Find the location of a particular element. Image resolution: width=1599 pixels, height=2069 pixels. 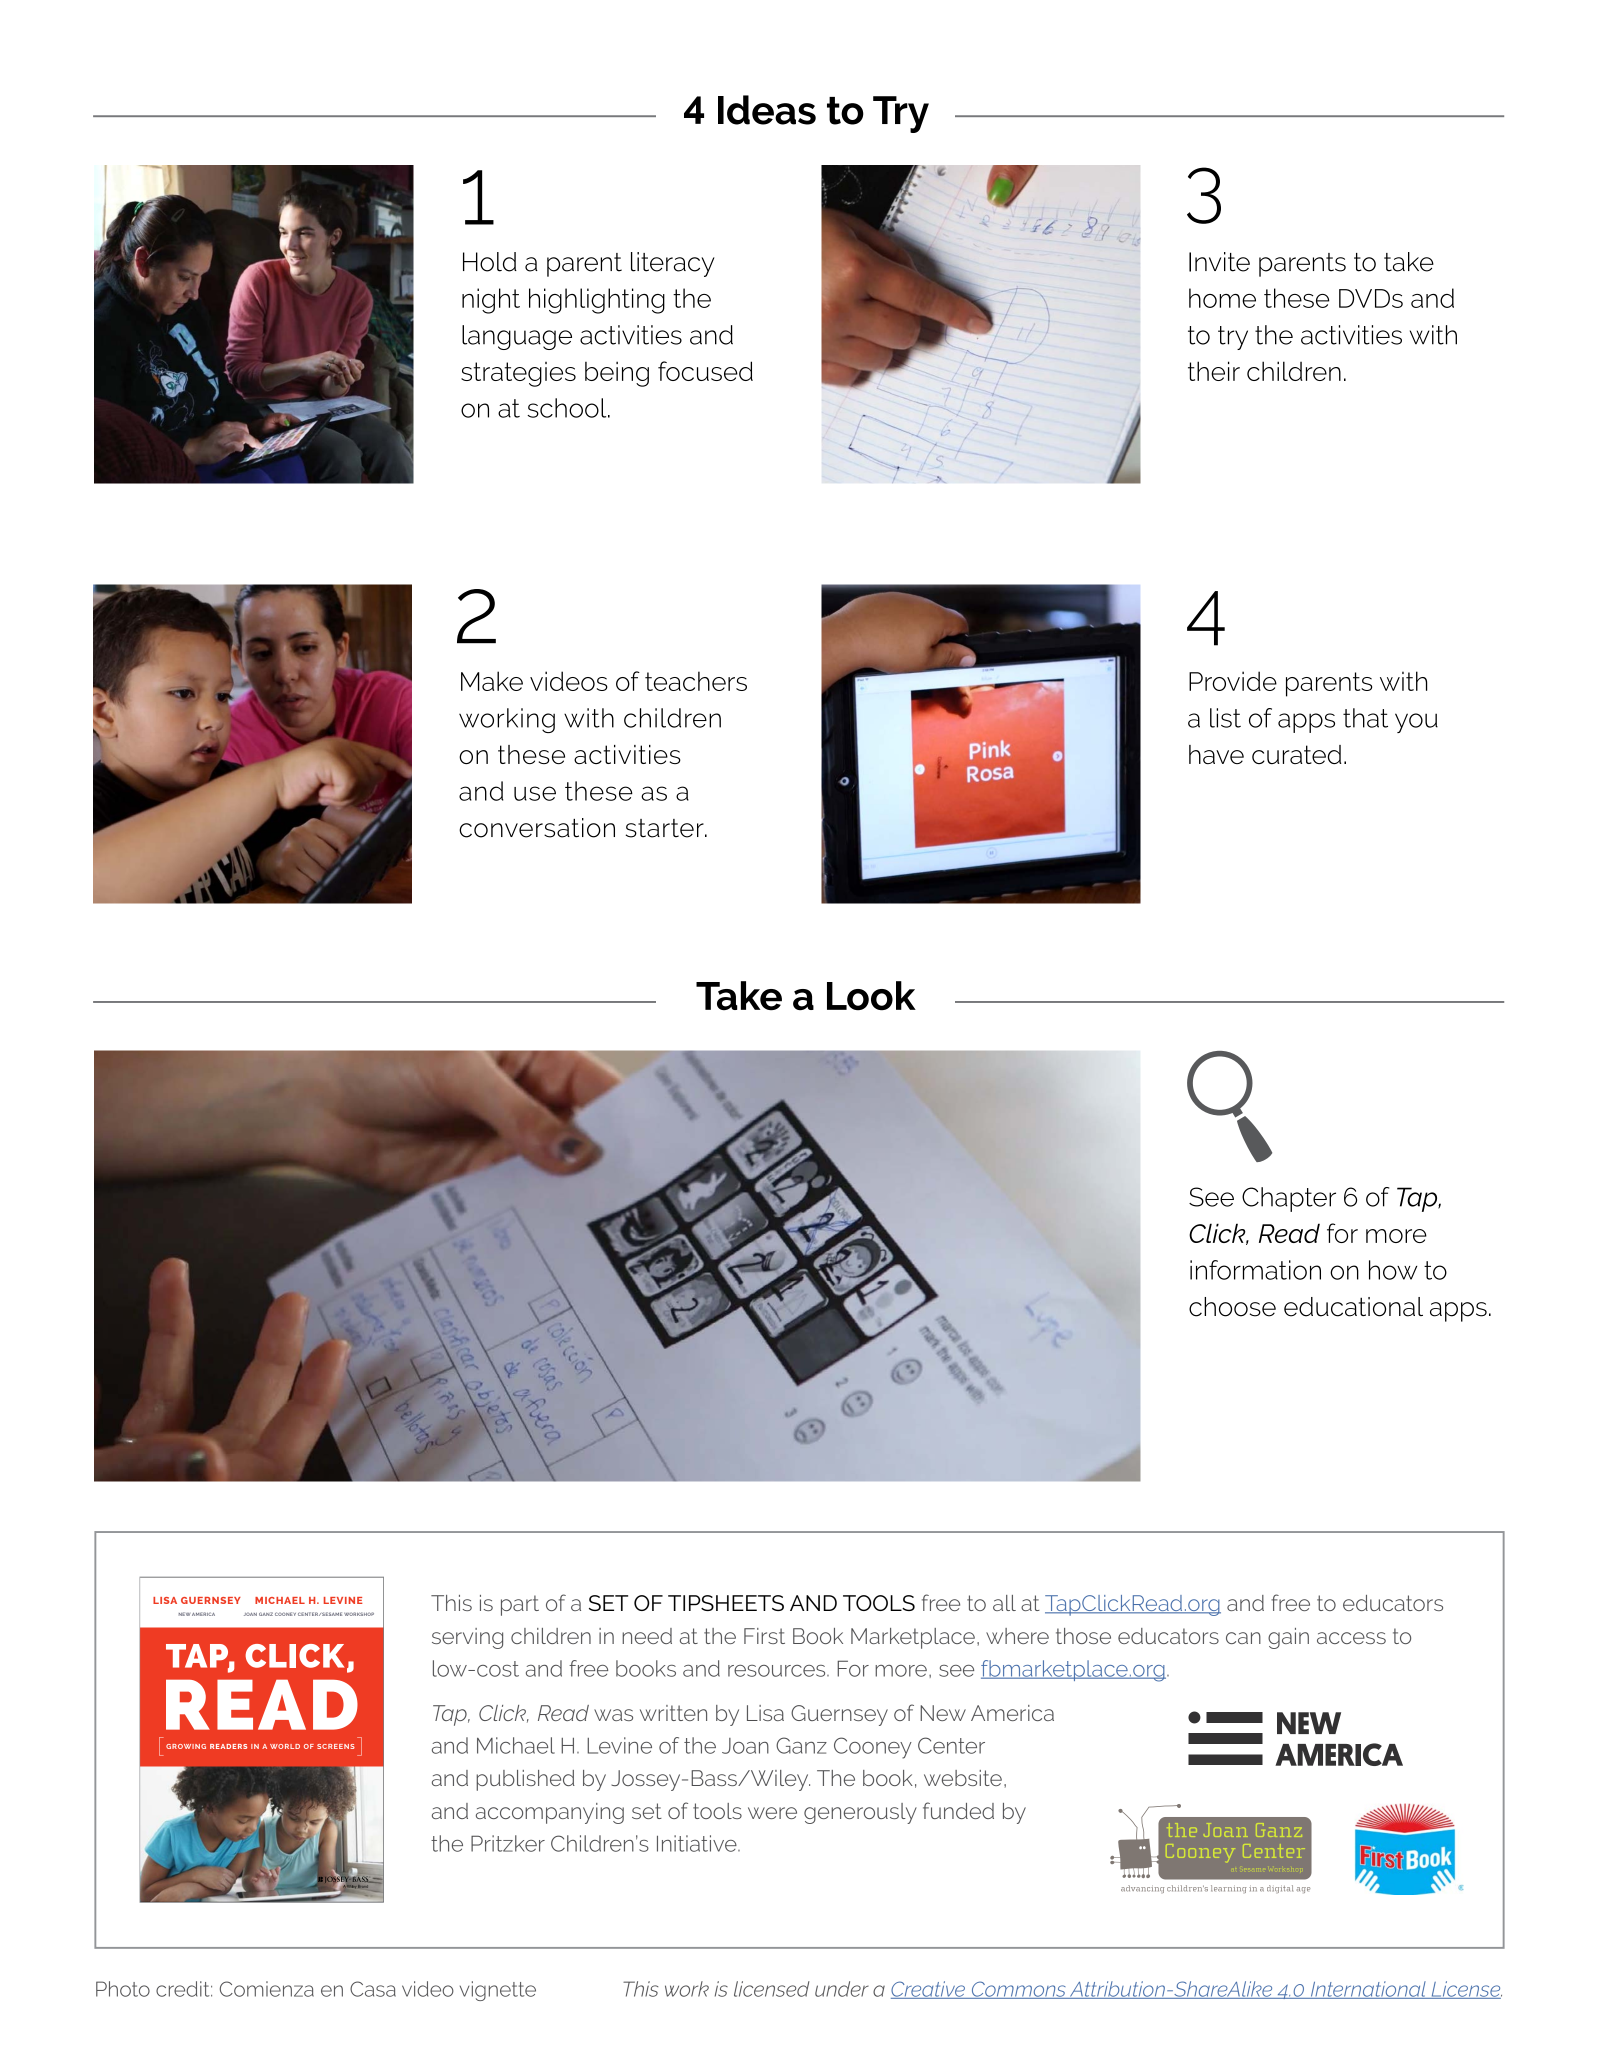

Casa is located at coordinates (373, 1989).
